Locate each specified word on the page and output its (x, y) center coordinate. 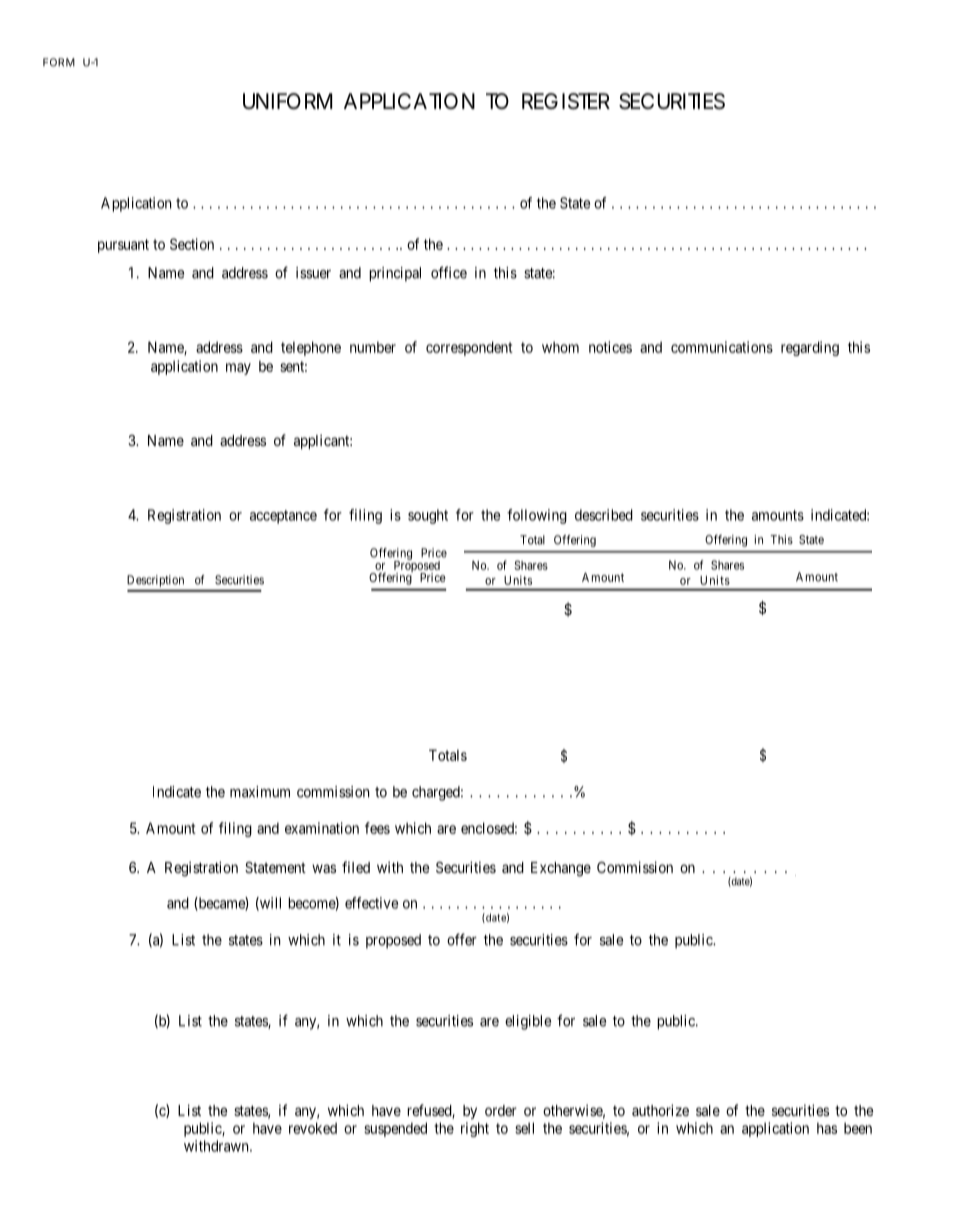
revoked (313, 1128)
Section (192, 244)
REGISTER (566, 101)
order (501, 1110)
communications (722, 347)
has (827, 1128)
